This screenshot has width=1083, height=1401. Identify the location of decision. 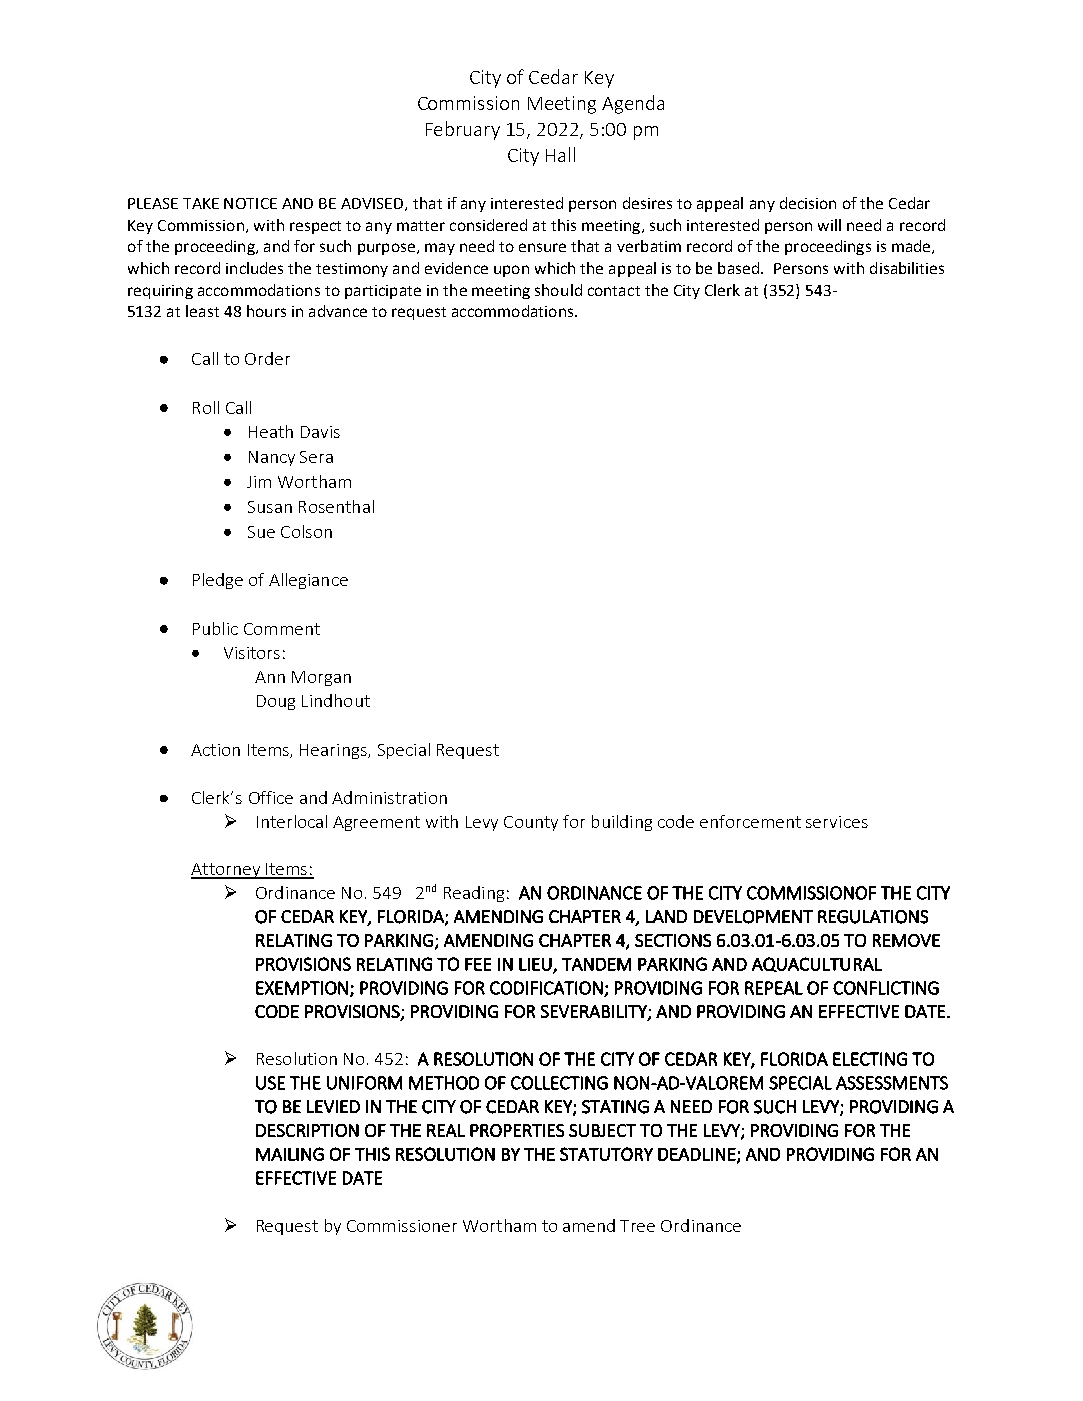
(808, 203).
